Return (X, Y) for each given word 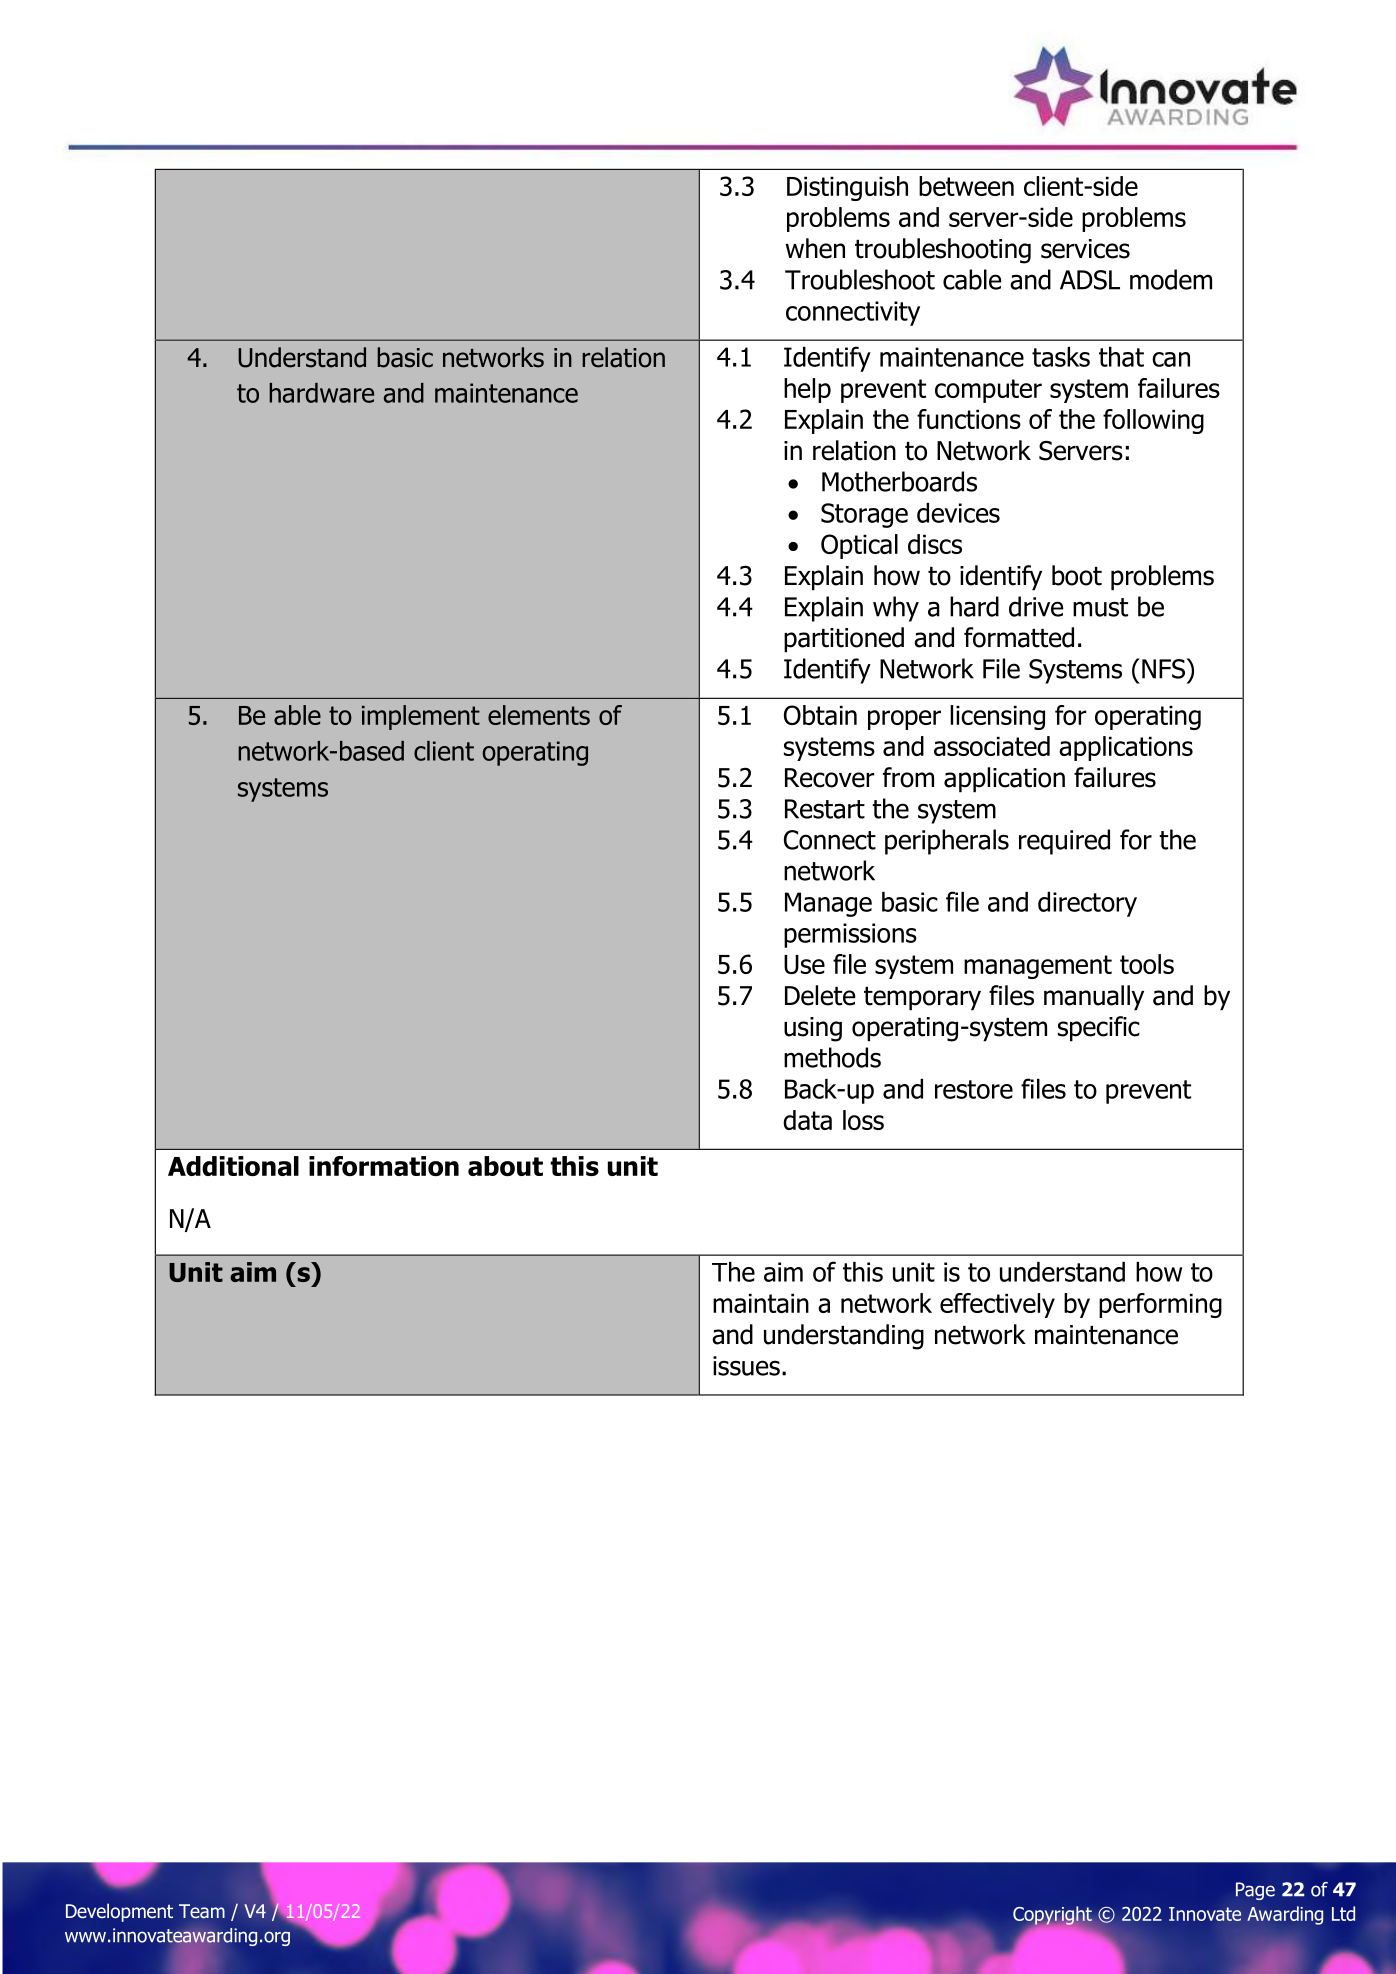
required (1064, 842)
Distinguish (847, 188)
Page (1255, 1891)
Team (202, 1911)
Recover (830, 778)
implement (421, 717)
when (815, 248)
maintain (761, 1303)
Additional (233, 1166)
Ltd (1343, 1913)
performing (1160, 1305)
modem (1171, 279)
